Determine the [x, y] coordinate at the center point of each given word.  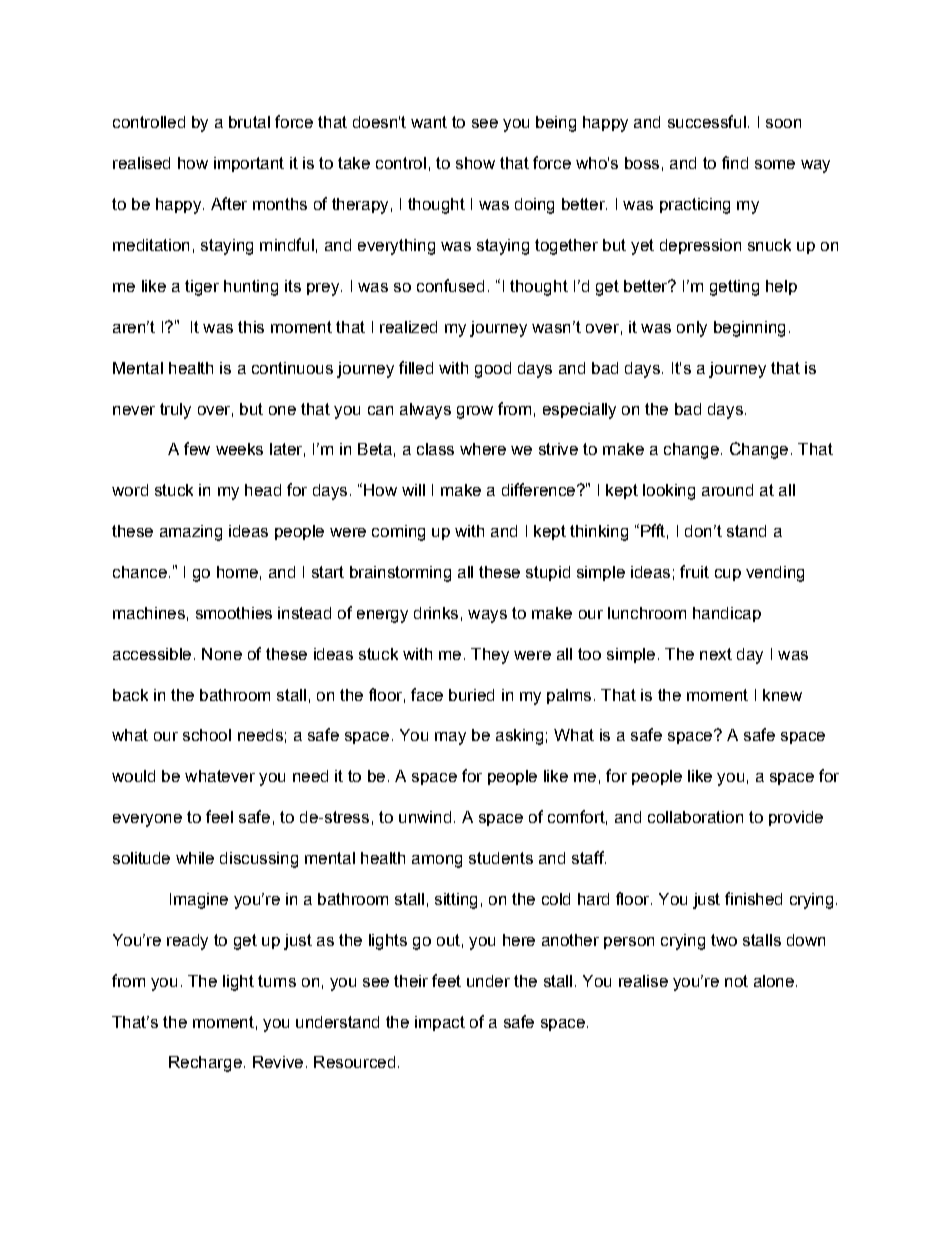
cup [728, 575]
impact [440, 1023]
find [735, 162]
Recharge [205, 1064]
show [475, 163]
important [249, 164]
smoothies [234, 613]
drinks [436, 613]
